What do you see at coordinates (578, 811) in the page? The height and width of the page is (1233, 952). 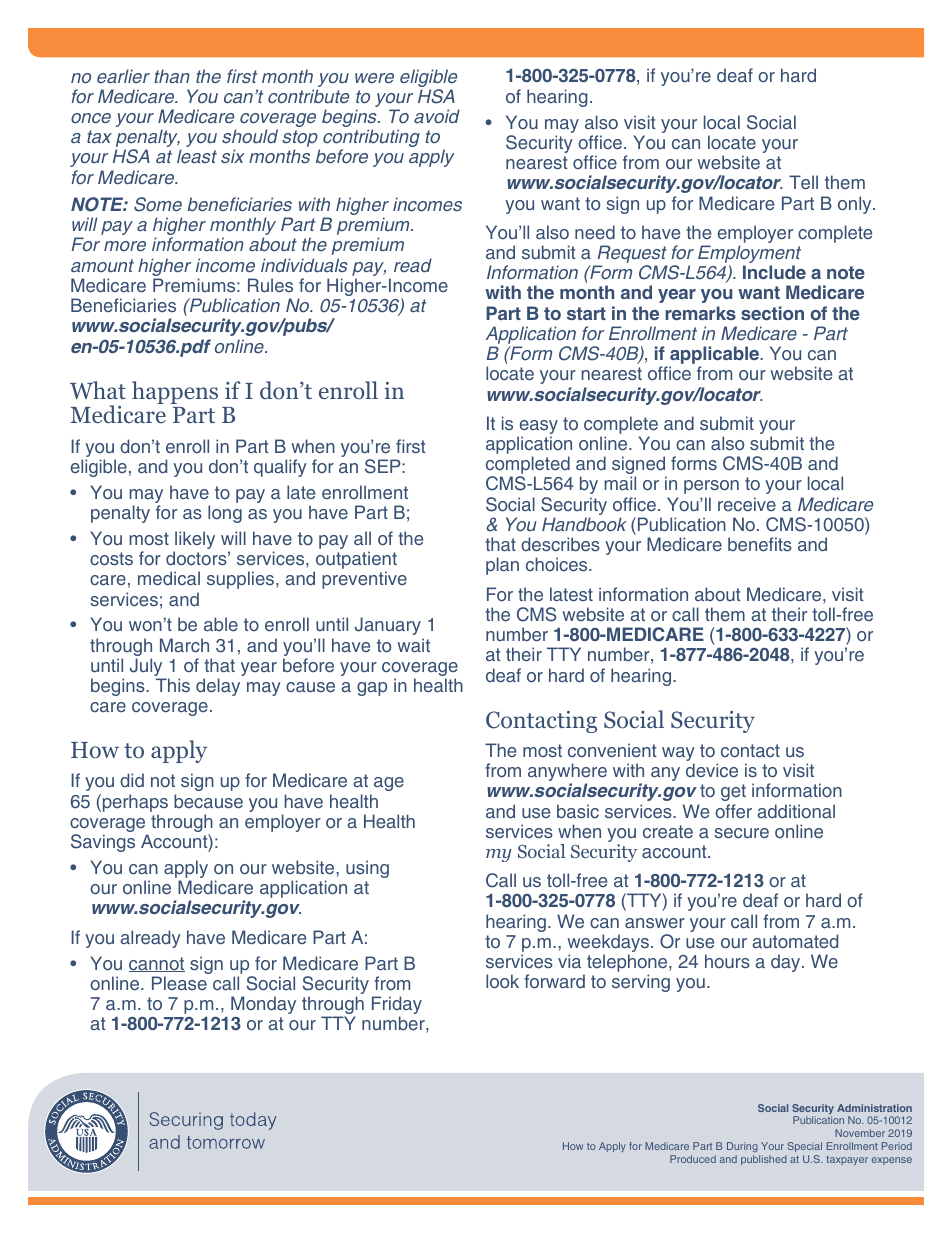 I see `basic` at bounding box center [578, 811].
